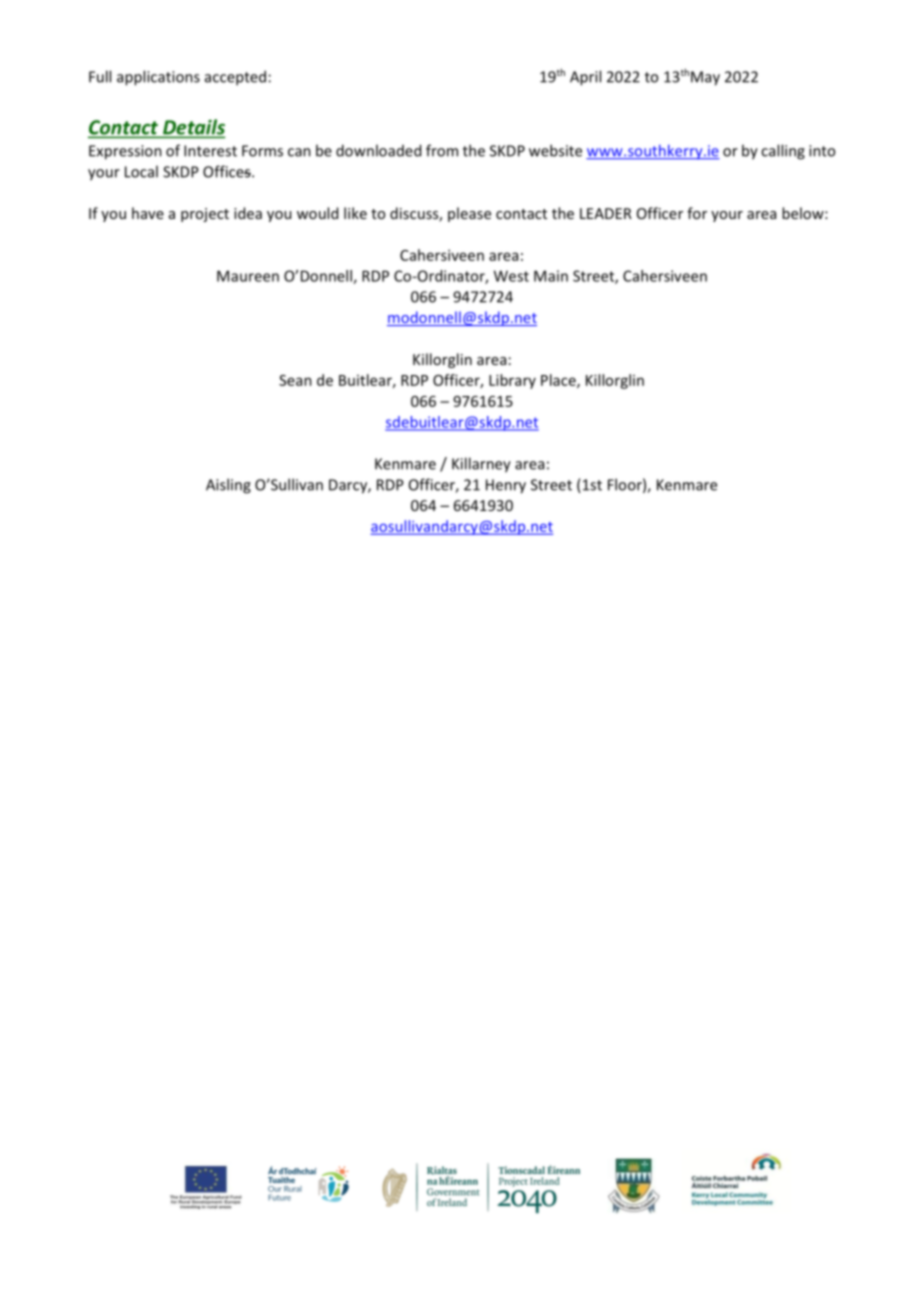 This screenshot has width=924, height=1308. I want to click on Place, so click(559, 381).
